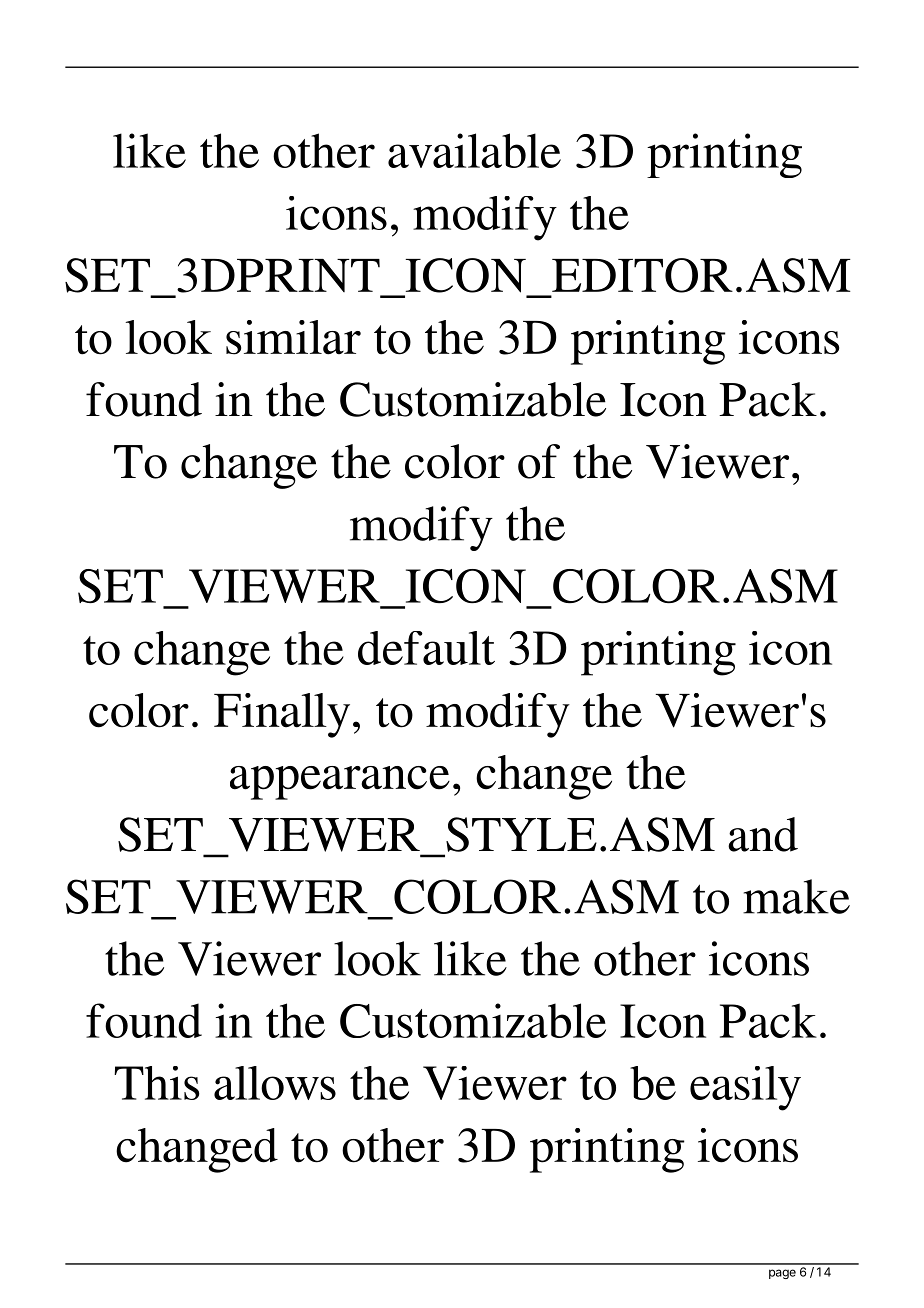 The width and height of the screenshot is (924, 1308). What do you see at coordinates (426, 648) in the screenshot?
I see `default` at bounding box center [426, 648].
